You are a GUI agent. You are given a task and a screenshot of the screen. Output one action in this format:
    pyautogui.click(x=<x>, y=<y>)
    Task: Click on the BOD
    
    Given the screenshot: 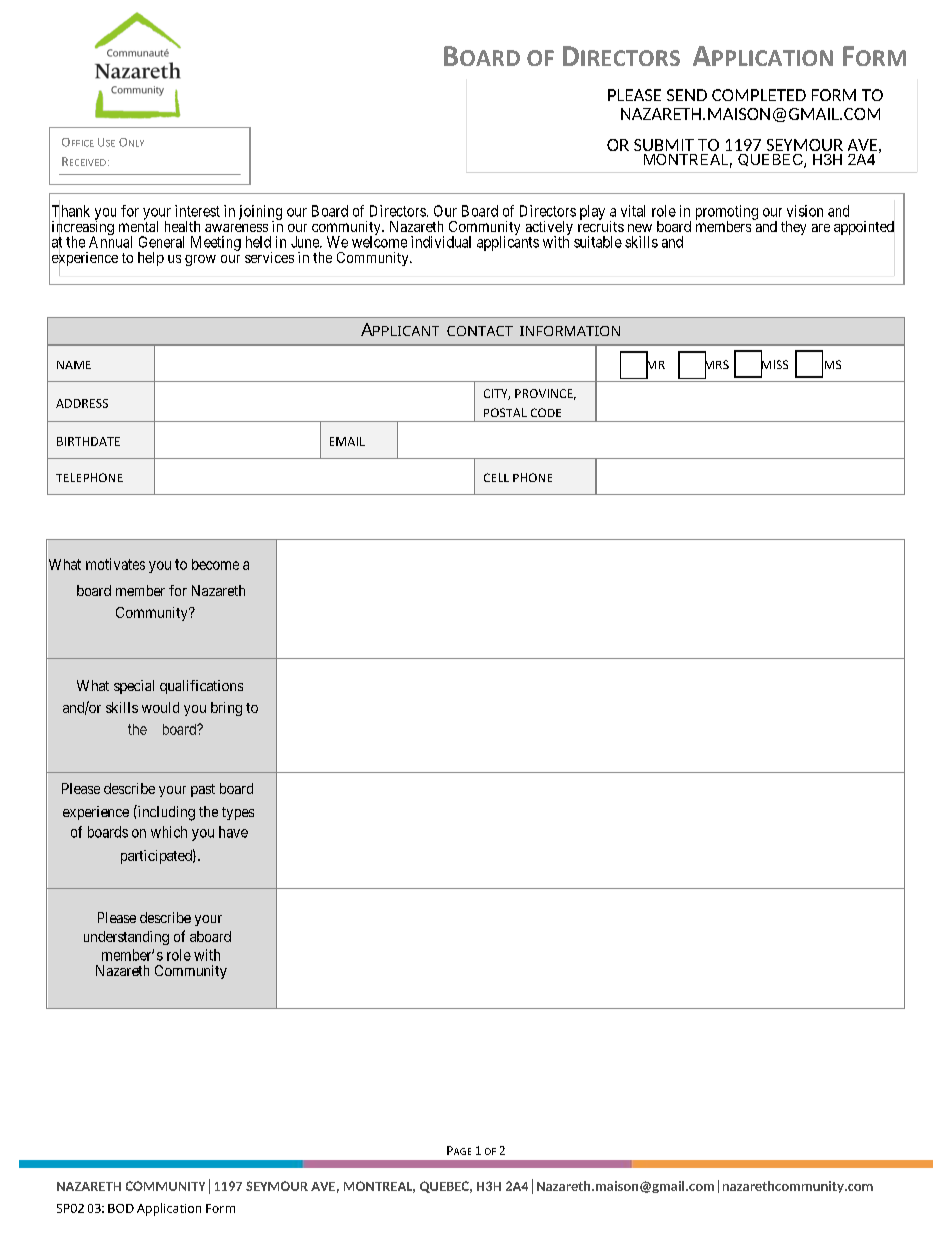 What is the action you would take?
    pyautogui.click(x=121, y=1208)
